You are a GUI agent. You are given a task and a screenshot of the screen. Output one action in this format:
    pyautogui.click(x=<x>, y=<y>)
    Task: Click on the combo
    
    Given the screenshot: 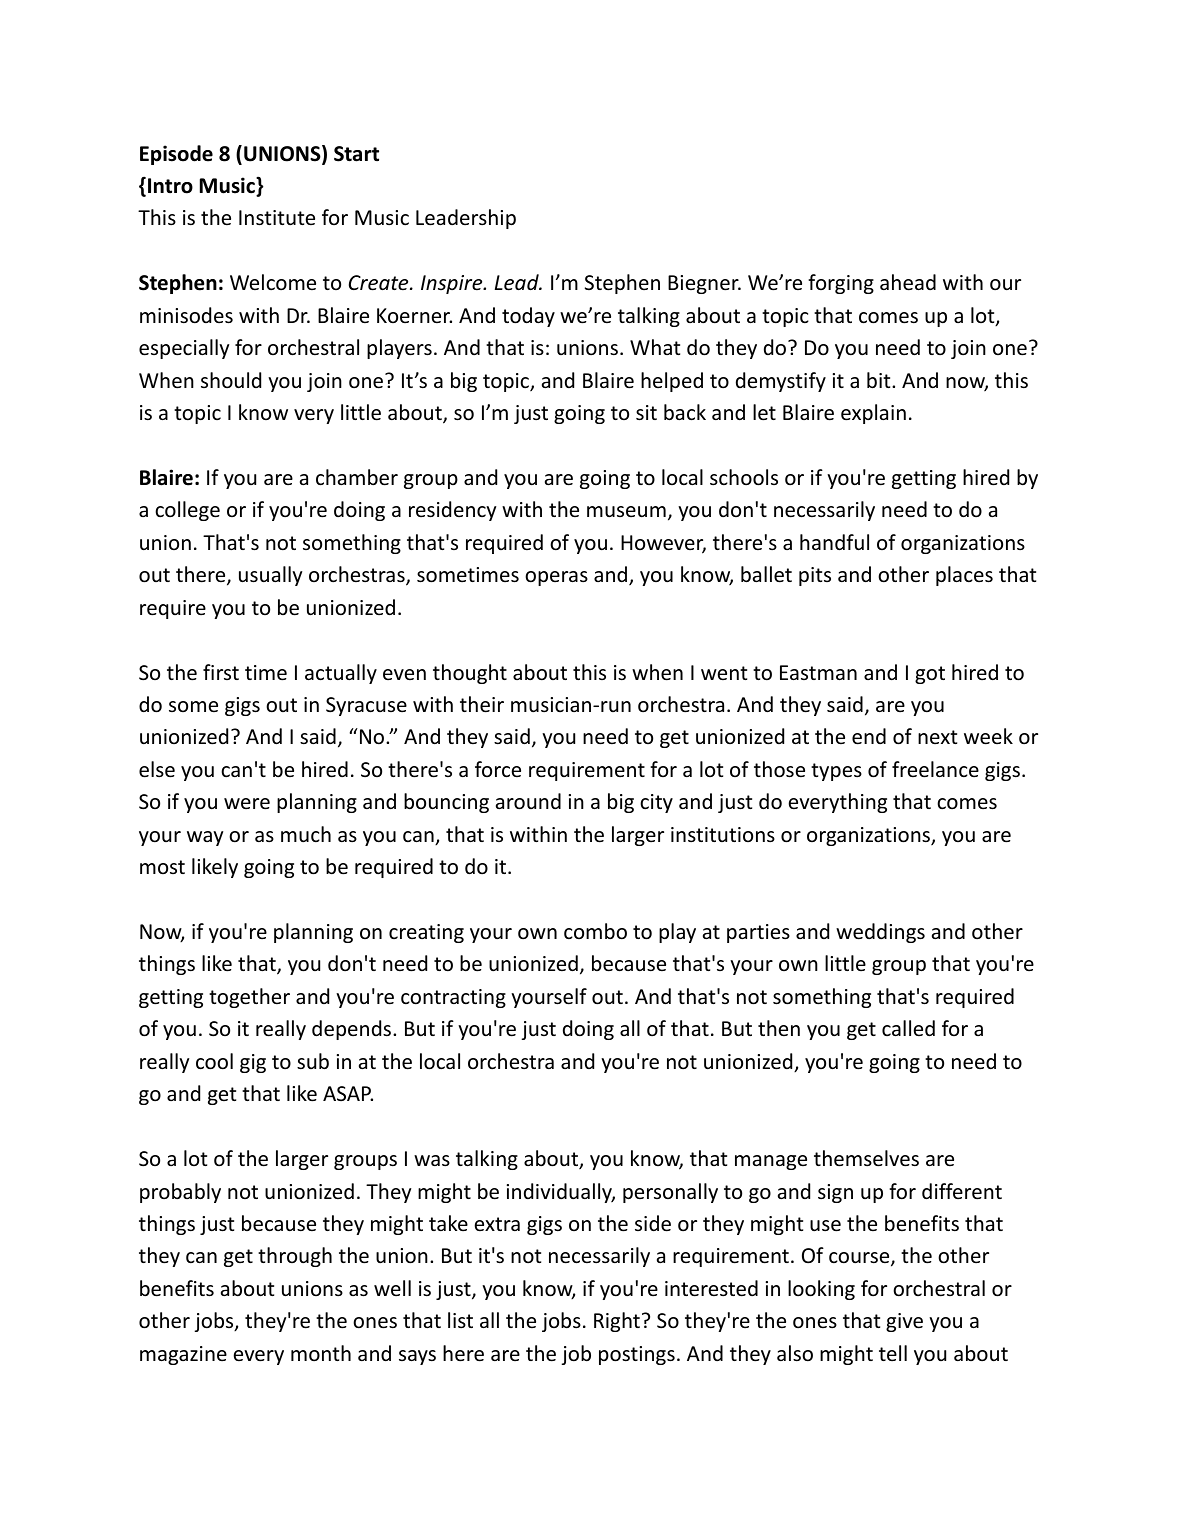 What is the action you would take?
    pyautogui.click(x=595, y=931)
